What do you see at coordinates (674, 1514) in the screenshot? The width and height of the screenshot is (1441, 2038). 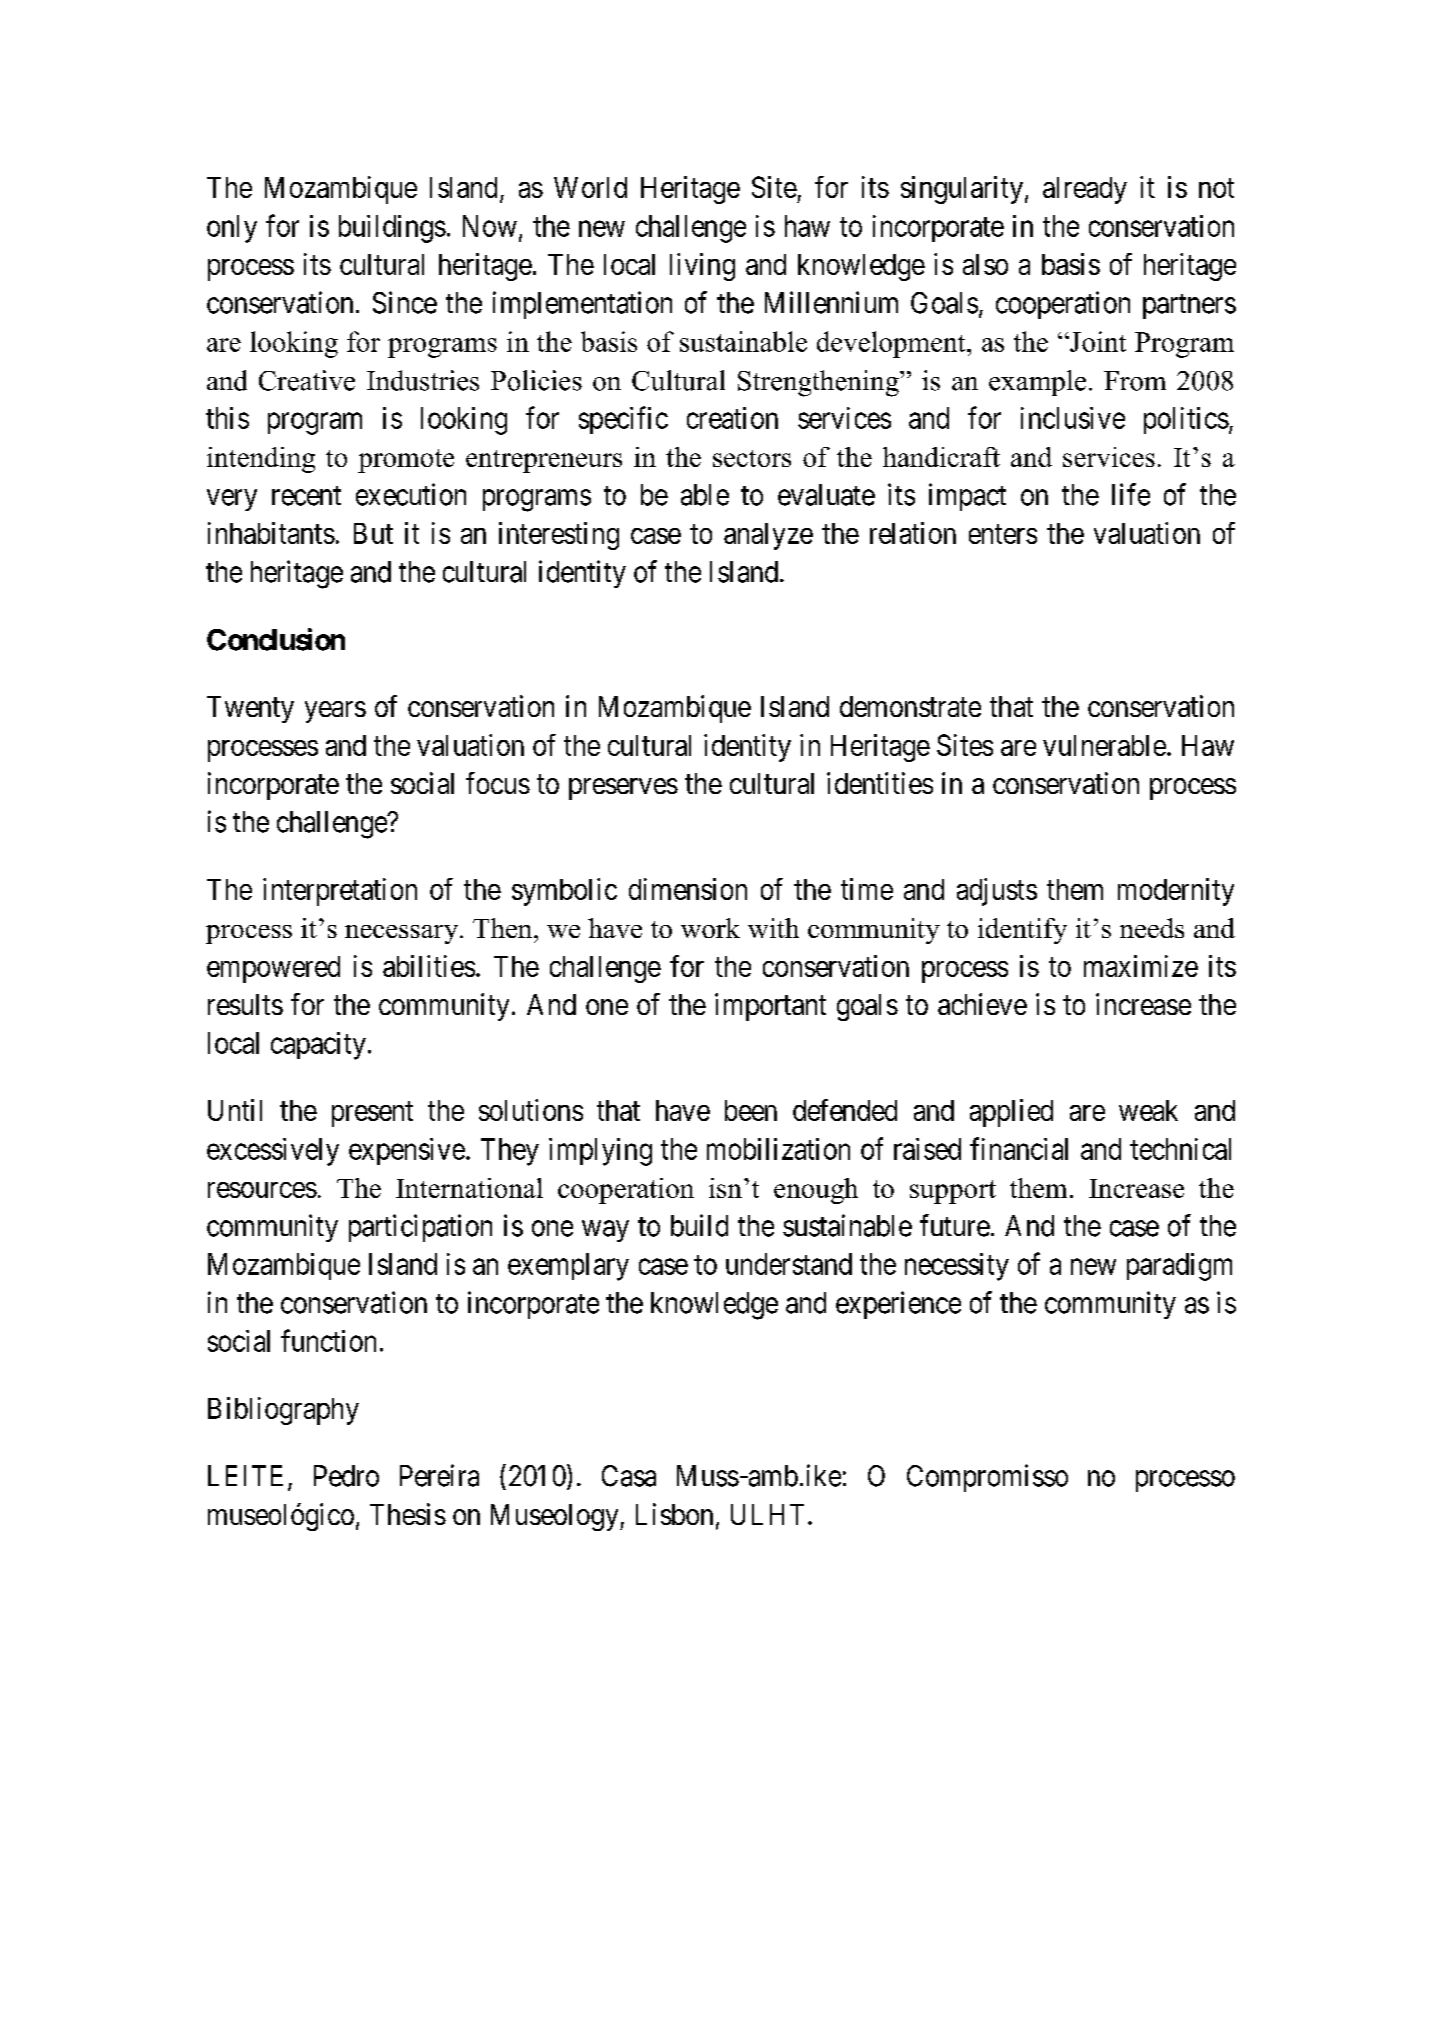 I see `Lisbon` at bounding box center [674, 1514].
